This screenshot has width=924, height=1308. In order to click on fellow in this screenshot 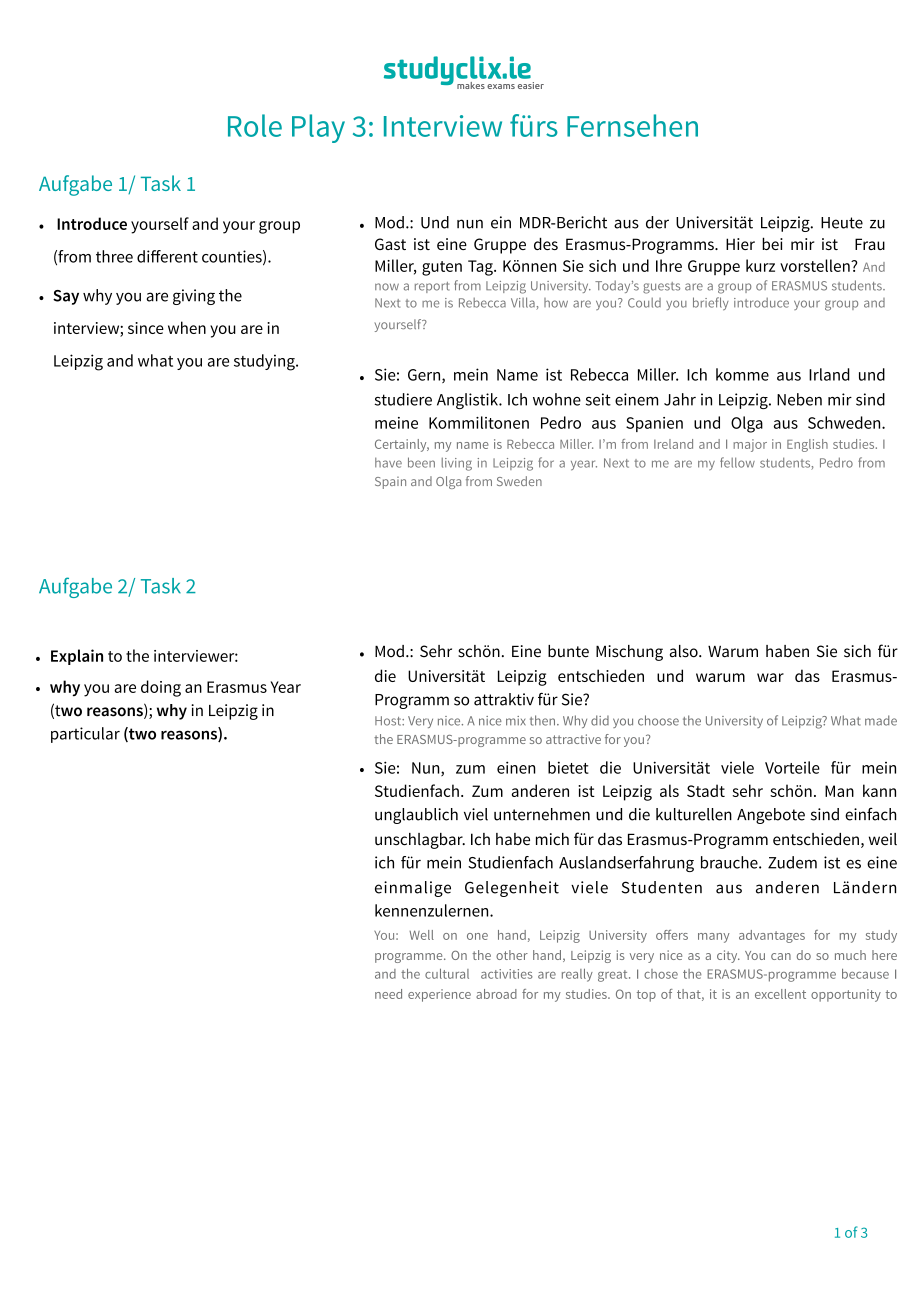, I will do `click(737, 462)`.
